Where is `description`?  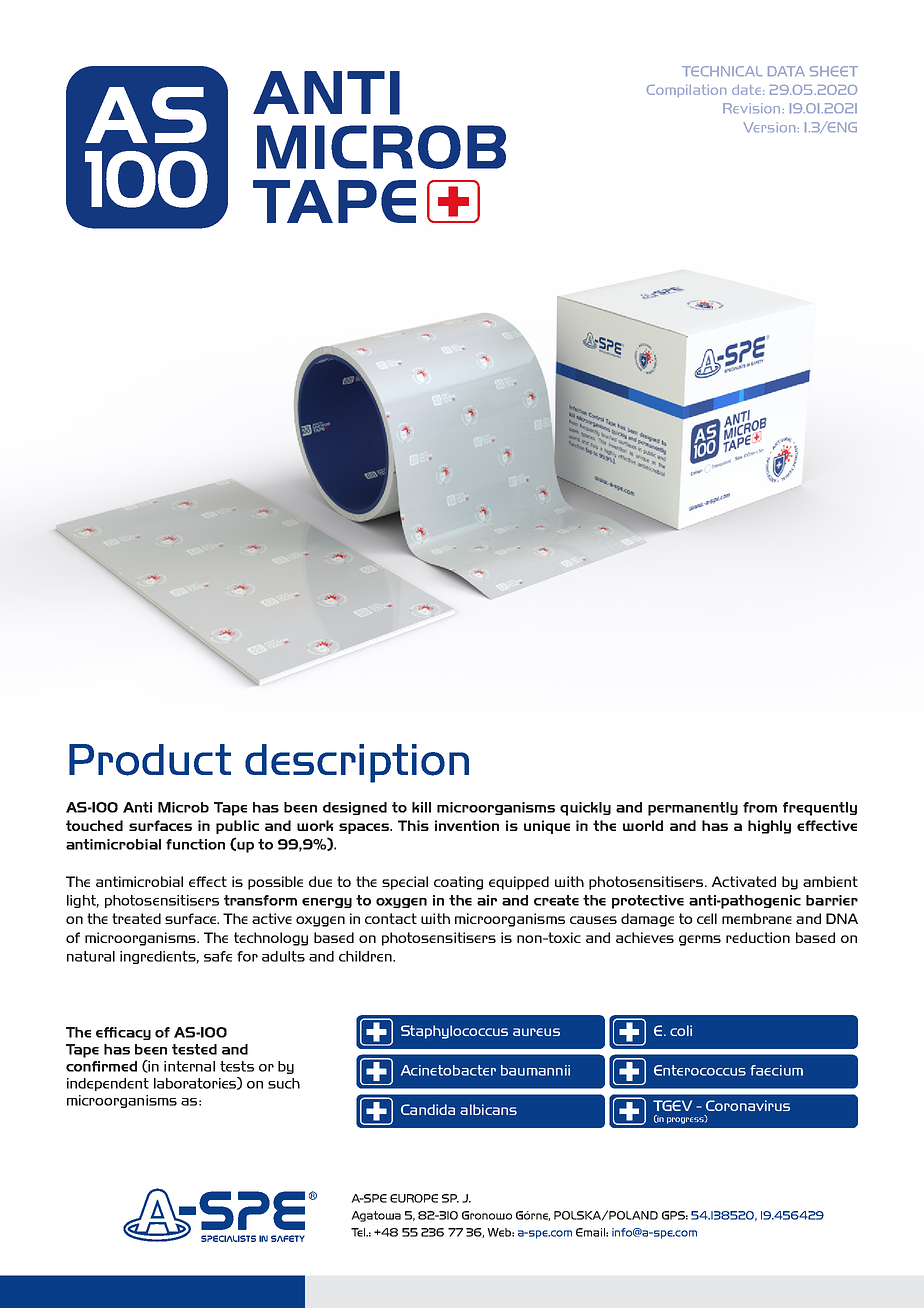 description is located at coordinates (357, 763).
